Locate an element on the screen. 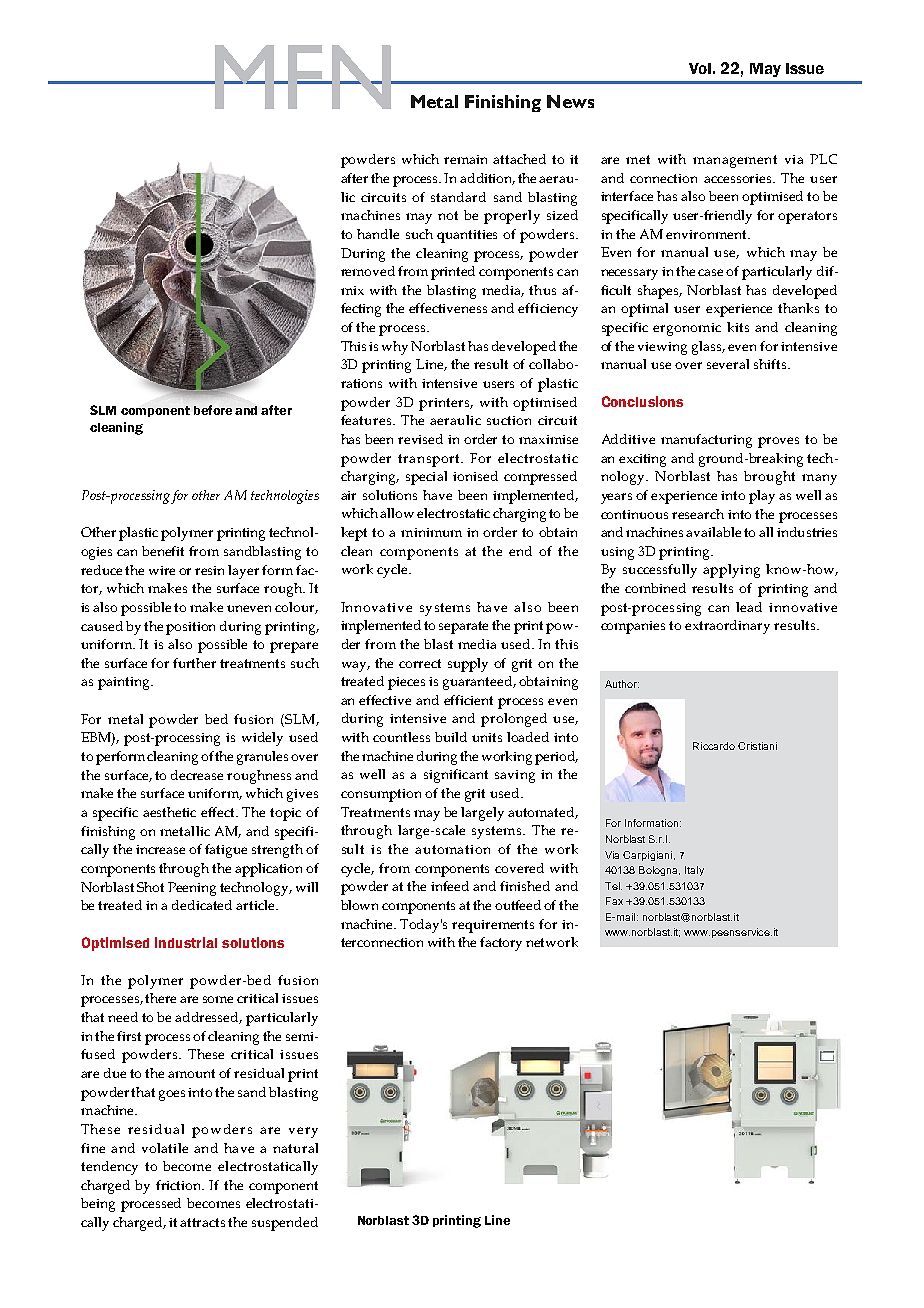 The image size is (924, 1308). very is located at coordinates (303, 1132).
